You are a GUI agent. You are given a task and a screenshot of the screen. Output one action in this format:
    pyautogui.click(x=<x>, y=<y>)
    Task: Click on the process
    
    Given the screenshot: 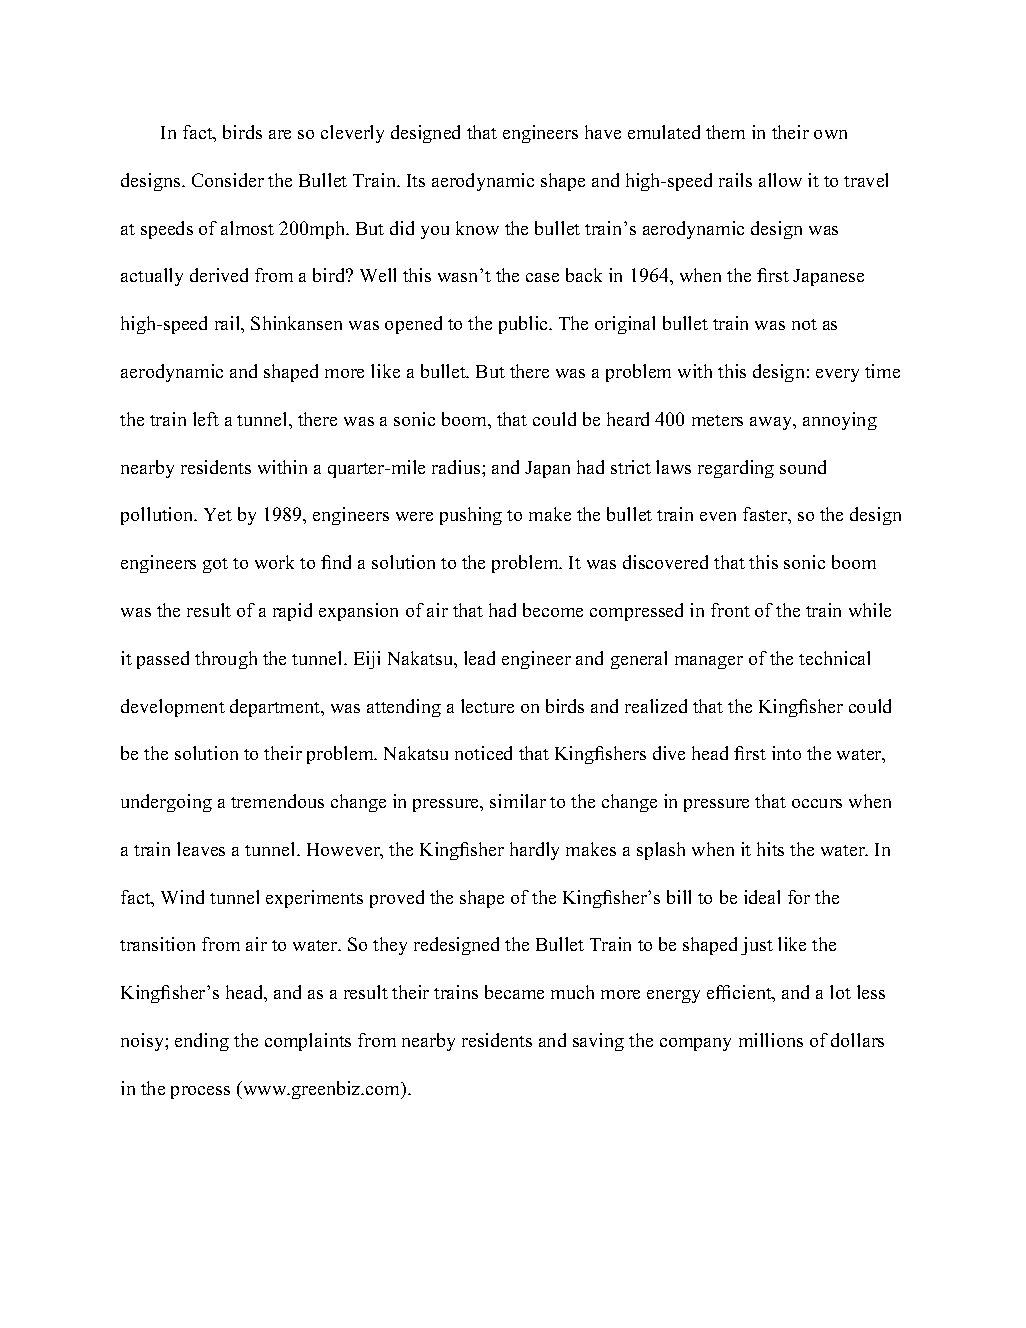 What is the action you would take?
    pyautogui.click(x=200, y=1092)
